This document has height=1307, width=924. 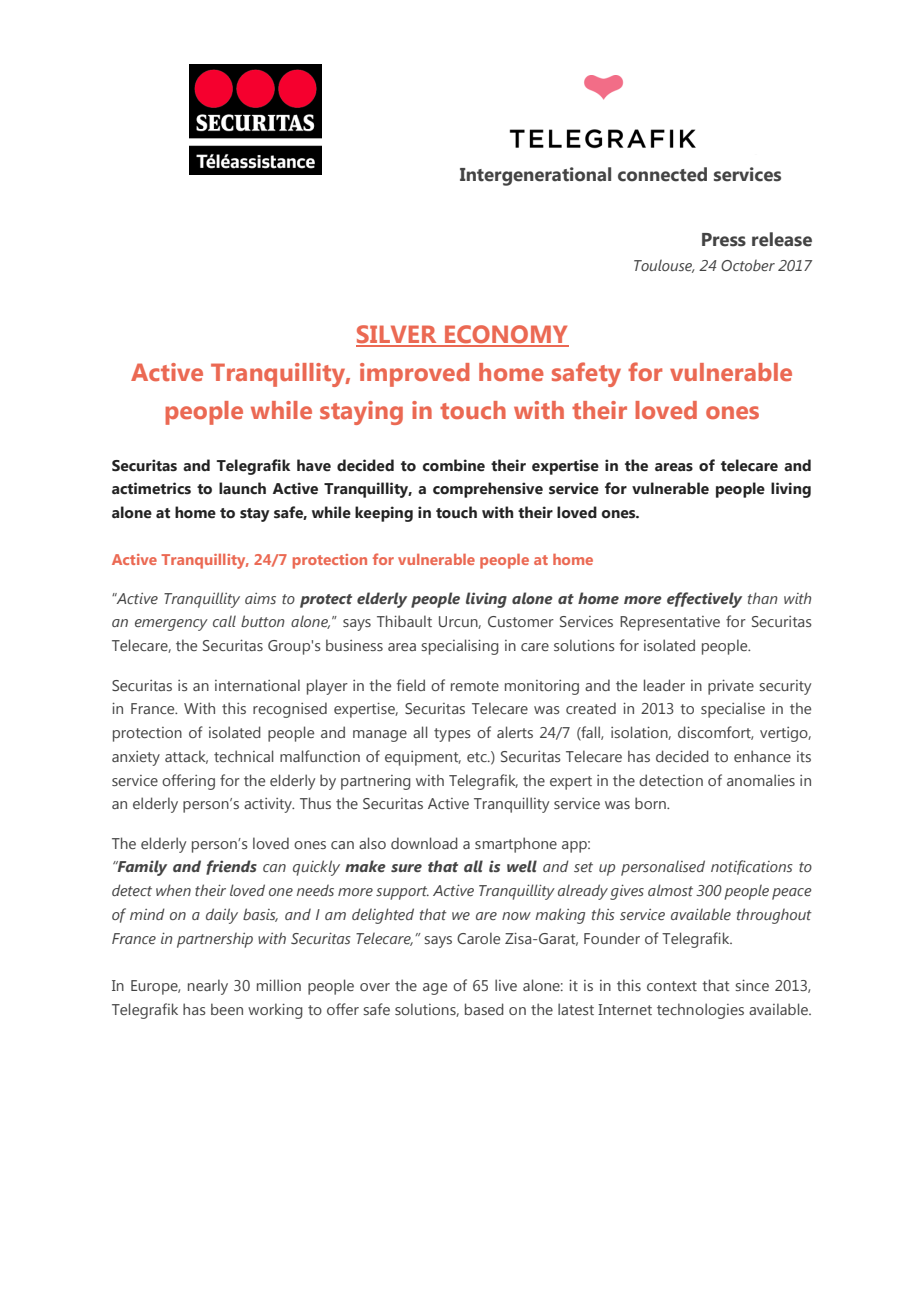 I want to click on SILVER, so click(x=397, y=335).
